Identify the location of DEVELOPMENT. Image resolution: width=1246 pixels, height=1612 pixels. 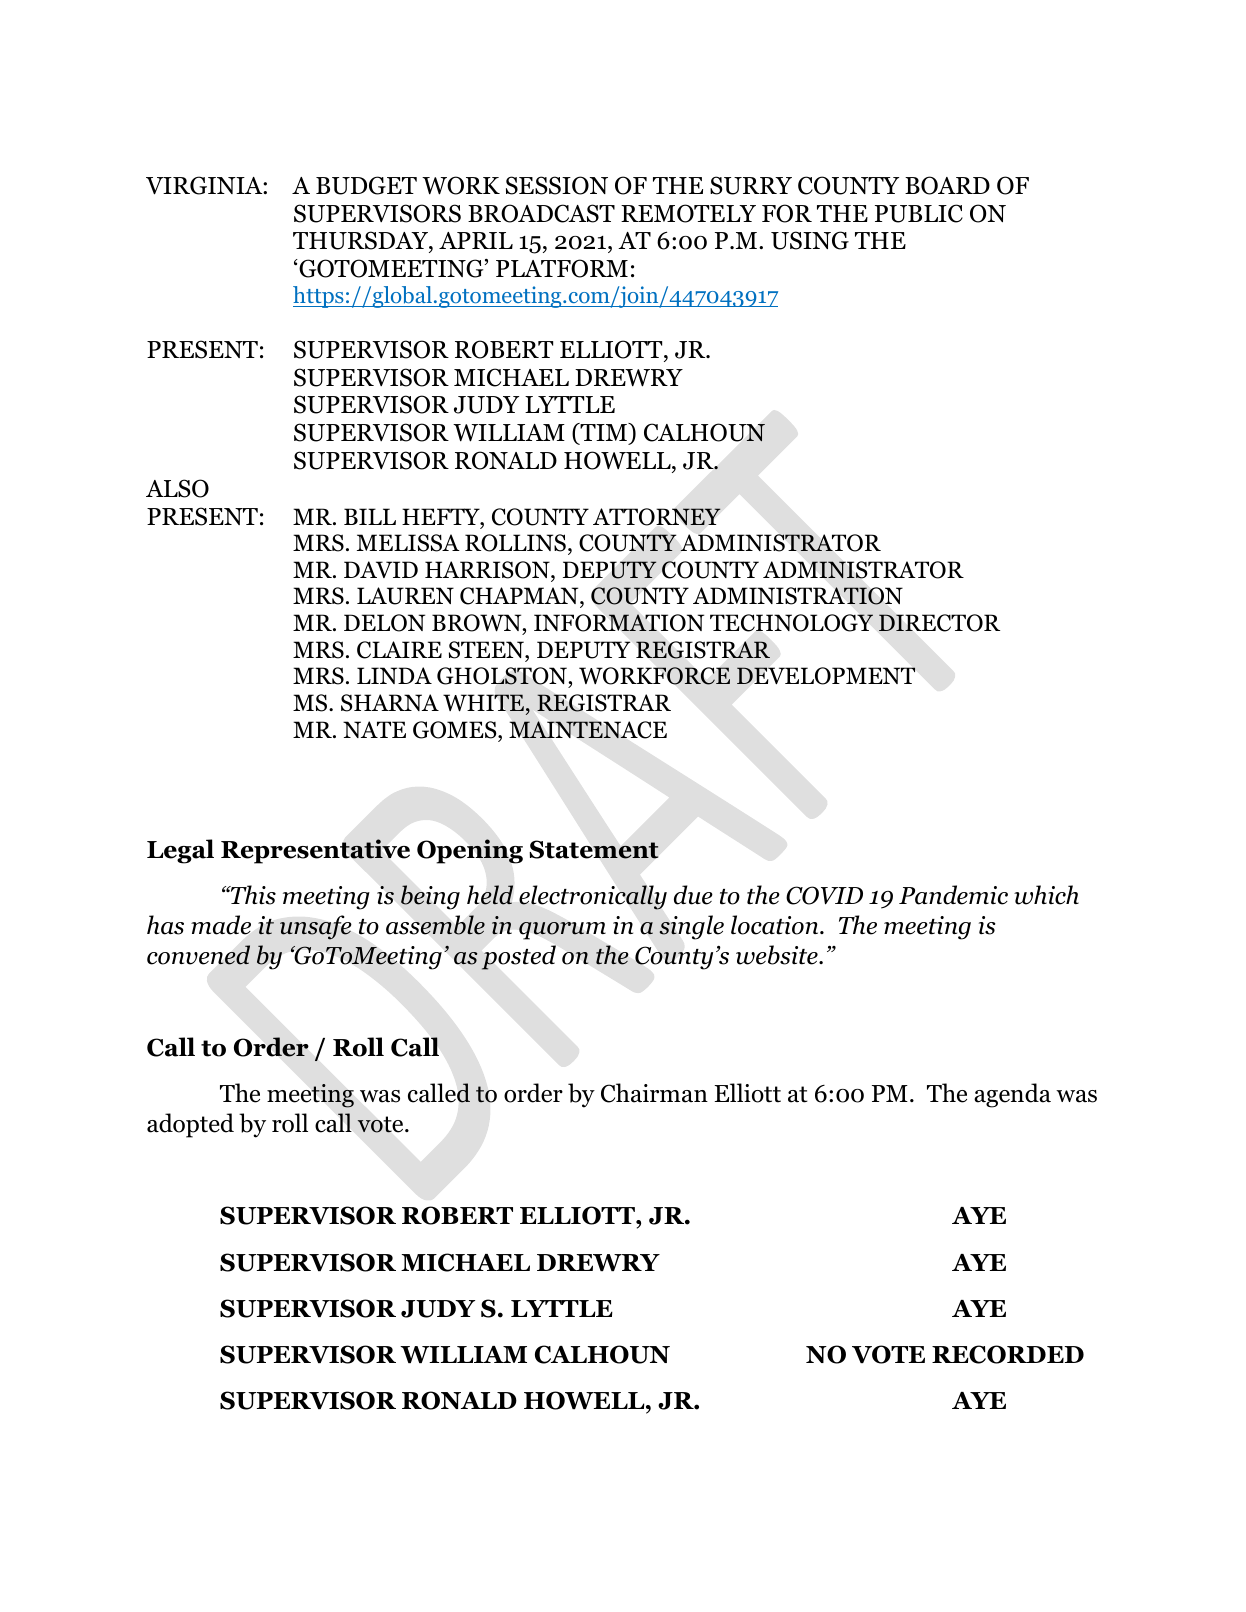
(826, 676).
